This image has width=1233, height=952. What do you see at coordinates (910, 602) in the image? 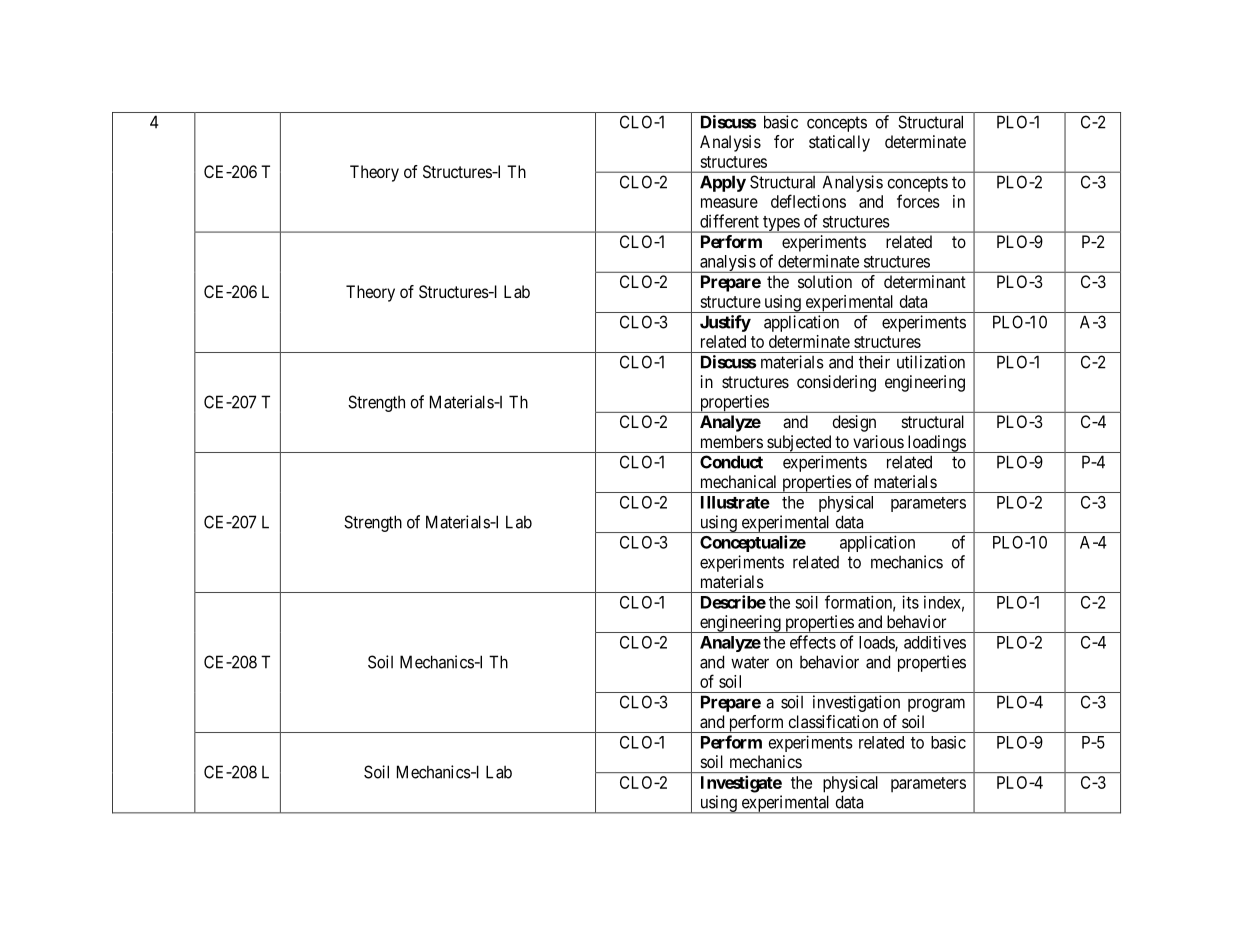
I see `its` at bounding box center [910, 602].
